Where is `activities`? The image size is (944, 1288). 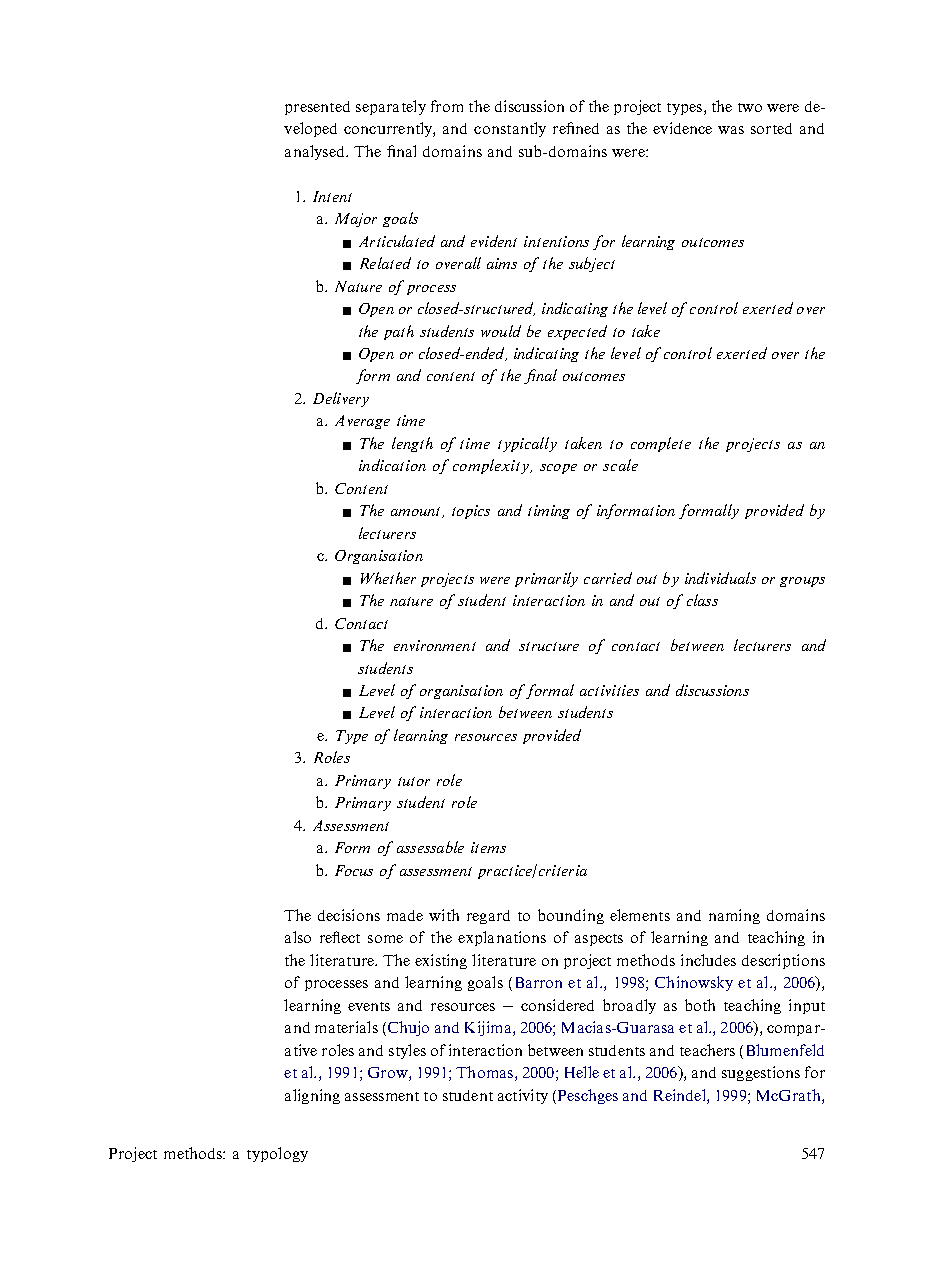
activities is located at coordinates (609, 690).
